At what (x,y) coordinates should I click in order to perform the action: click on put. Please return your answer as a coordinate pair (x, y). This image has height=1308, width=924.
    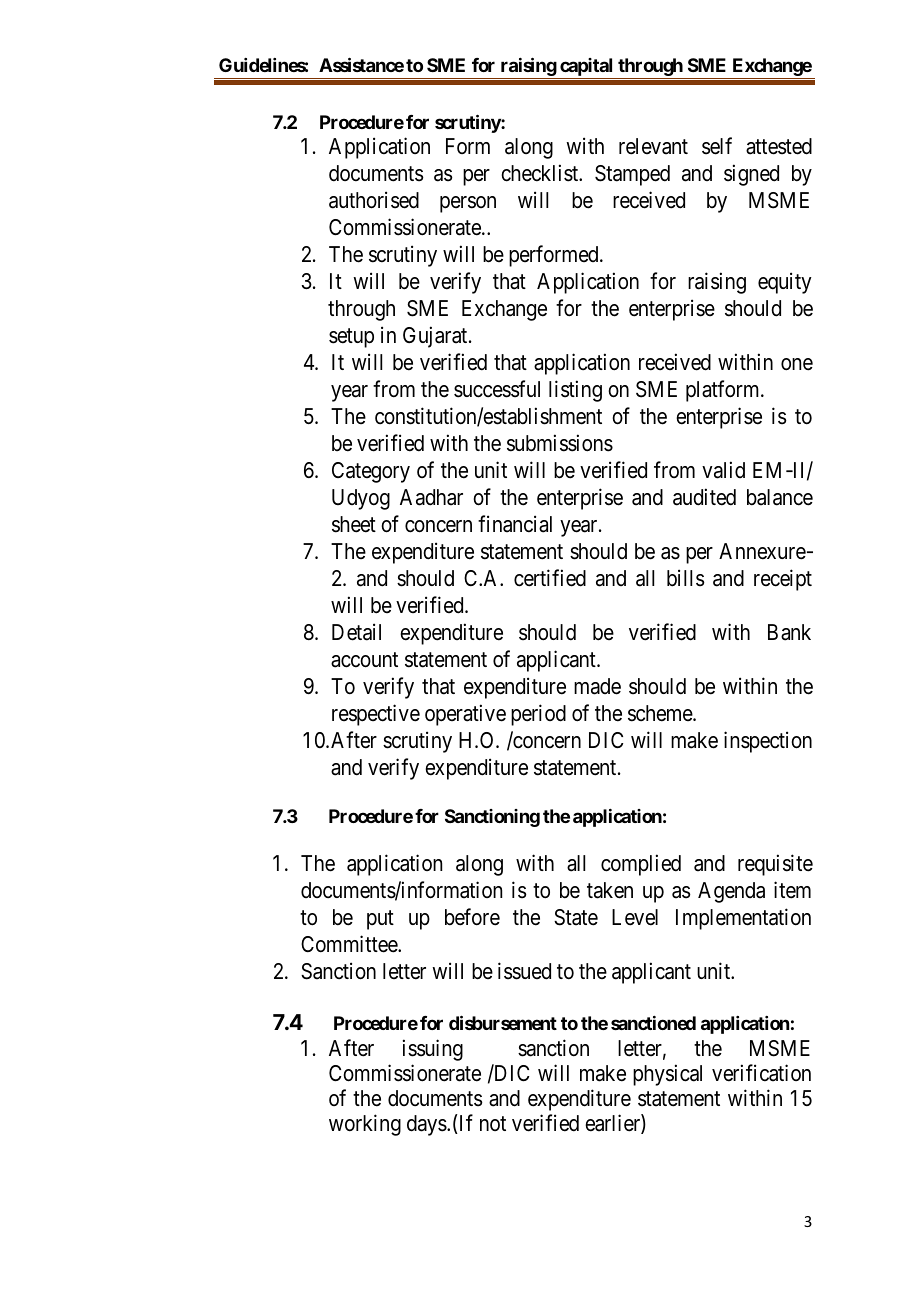
    Looking at the image, I should click on (380, 920).
